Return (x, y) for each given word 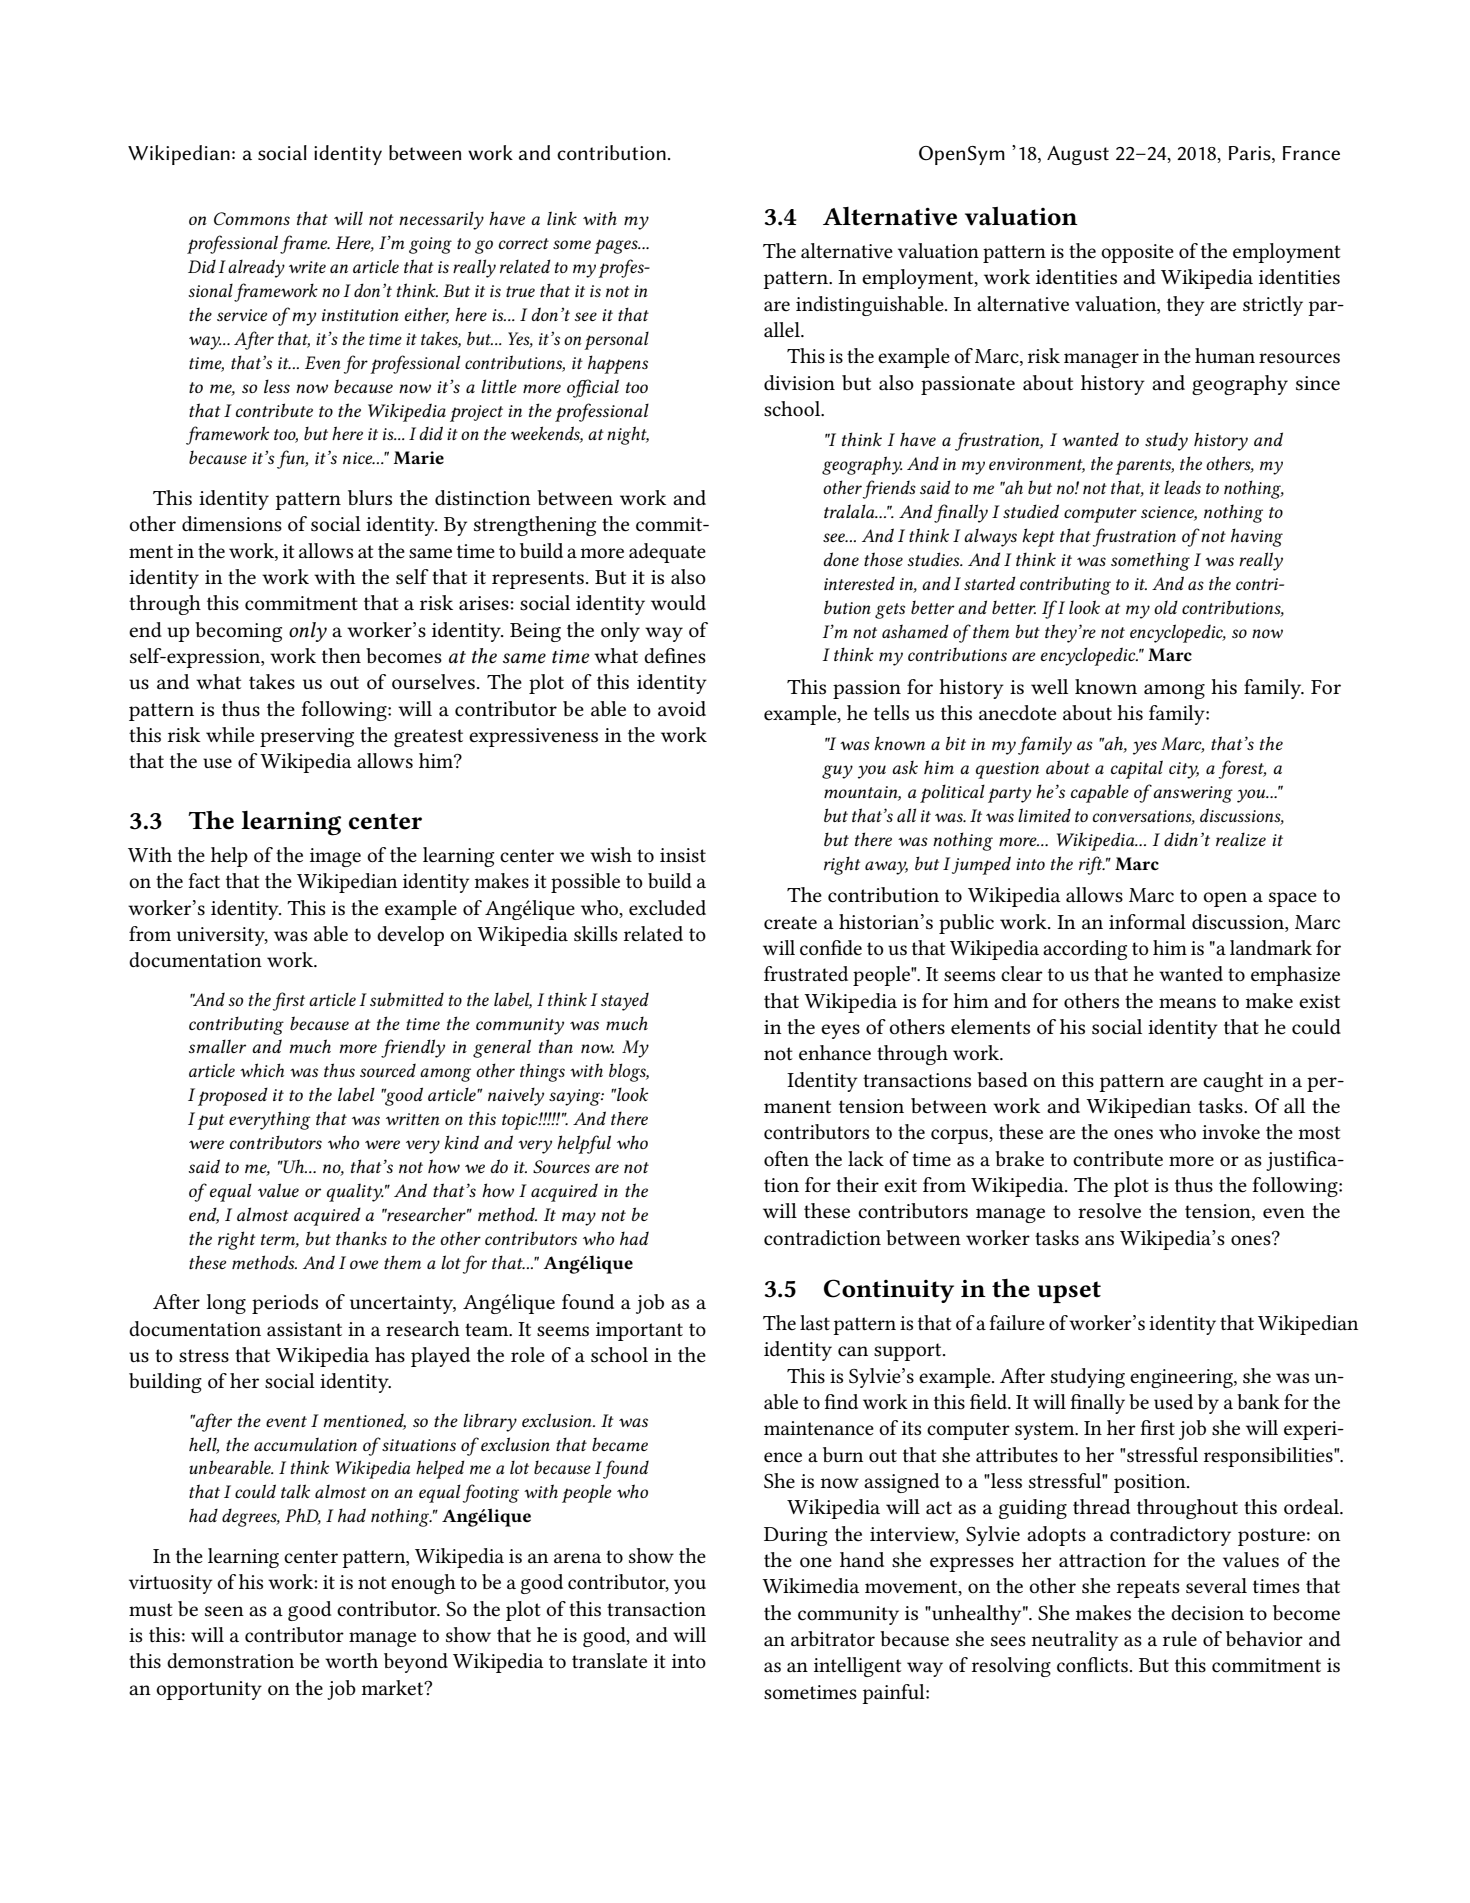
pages (617, 246)
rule (1180, 1639)
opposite (1137, 253)
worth (351, 1661)
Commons (252, 218)
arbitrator (833, 1639)
